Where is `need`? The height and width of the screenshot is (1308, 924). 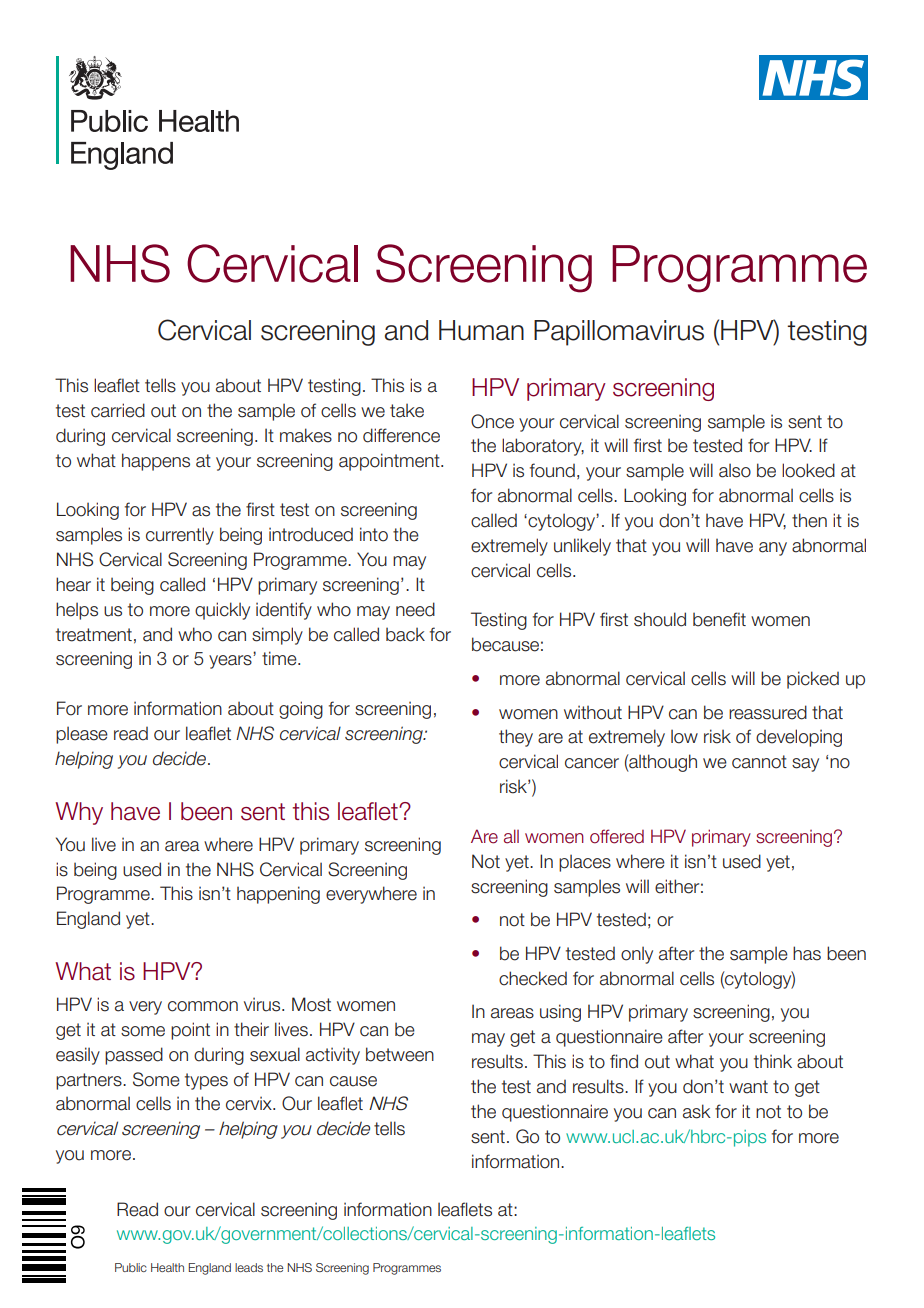
need is located at coordinates (415, 609).
